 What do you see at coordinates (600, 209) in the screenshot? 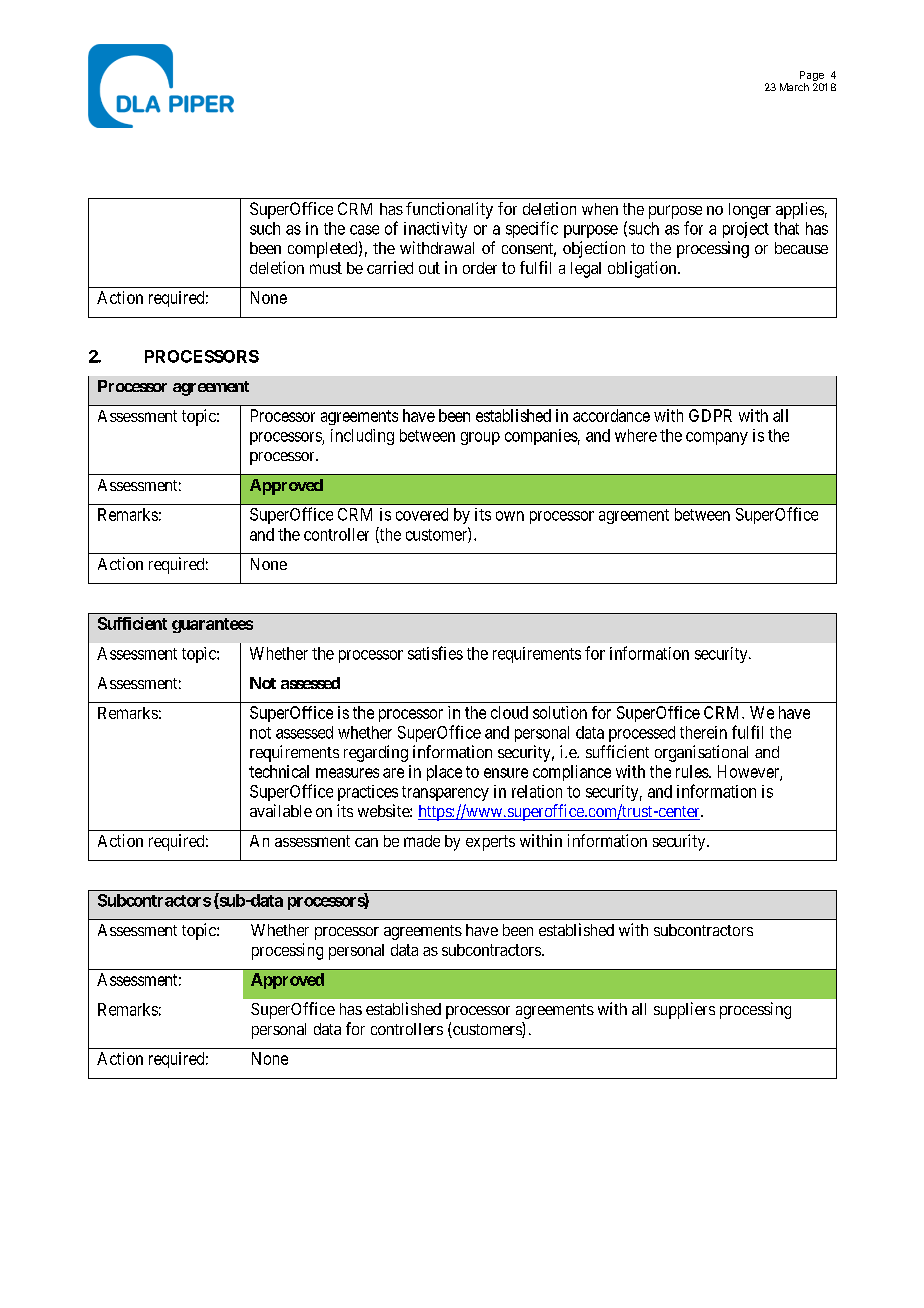
I see `when` at bounding box center [600, 209].
